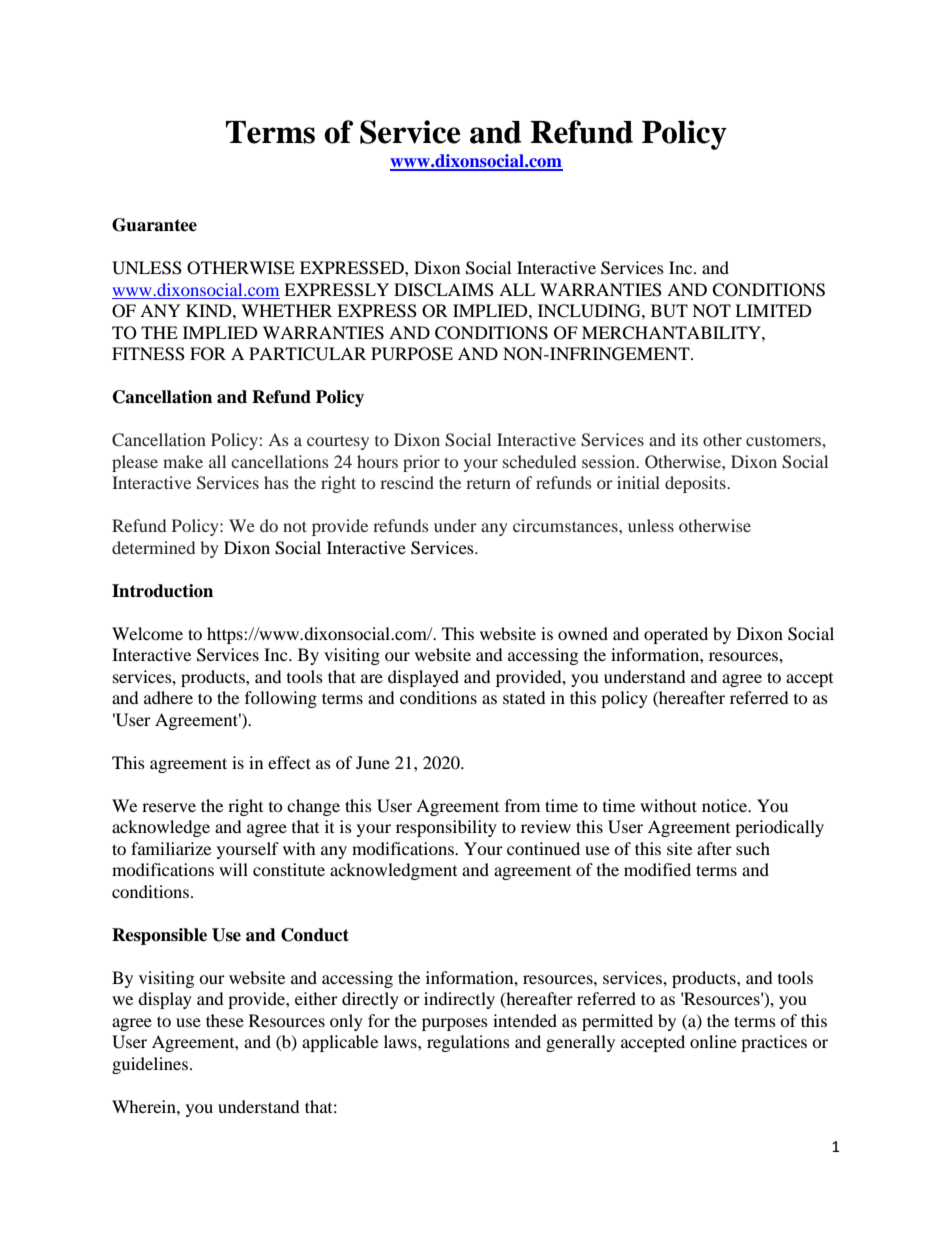 The height and width of the screenshot is (1233, 952). I want to click on guidelines, so click(150, 1065).
